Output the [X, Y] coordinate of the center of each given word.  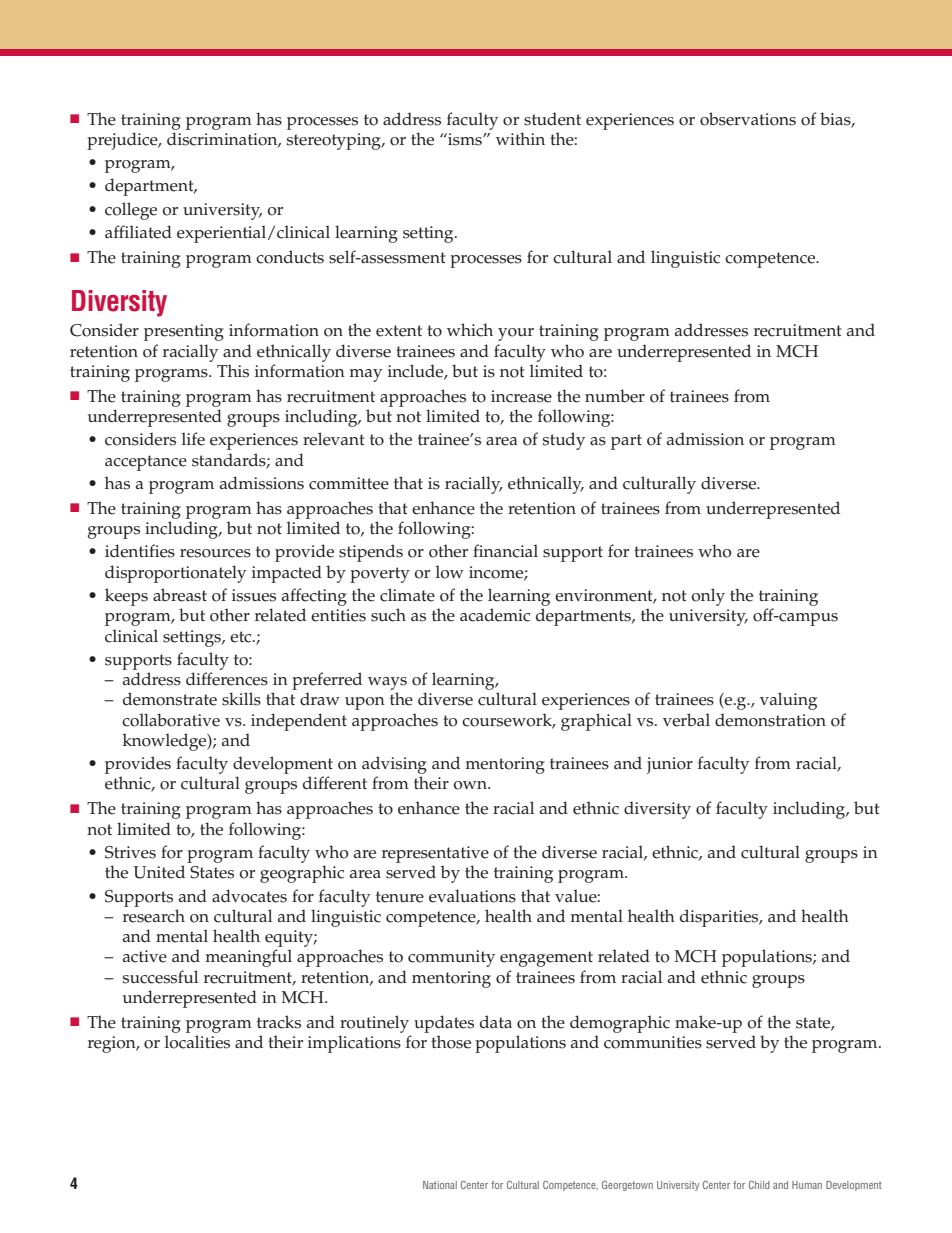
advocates [249, 896]
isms [465, 139]
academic [495, 615]
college [131, 211]
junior [670, 765]
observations [748, 119]
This [233, 371]
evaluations [472, 896]
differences [227, 679]
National [440, 1185]
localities [197, 1042]
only [708, 597]
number [615, 396]
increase [521, 396]
